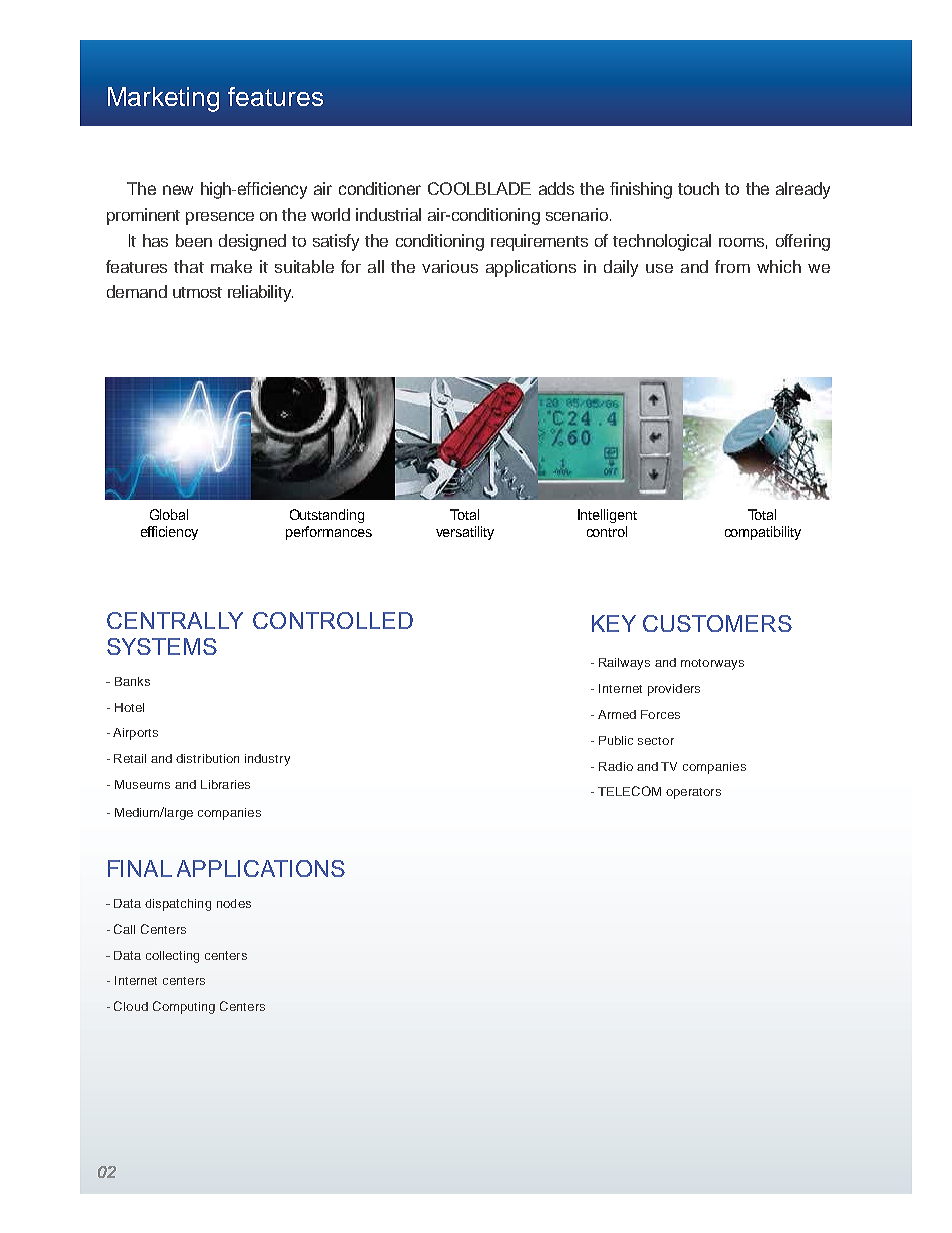 Image resolution: width=952 pixels, height=1233 pixels. Describe the element at coordinates (465, 533) in the document. I see `versatility` at that location.
